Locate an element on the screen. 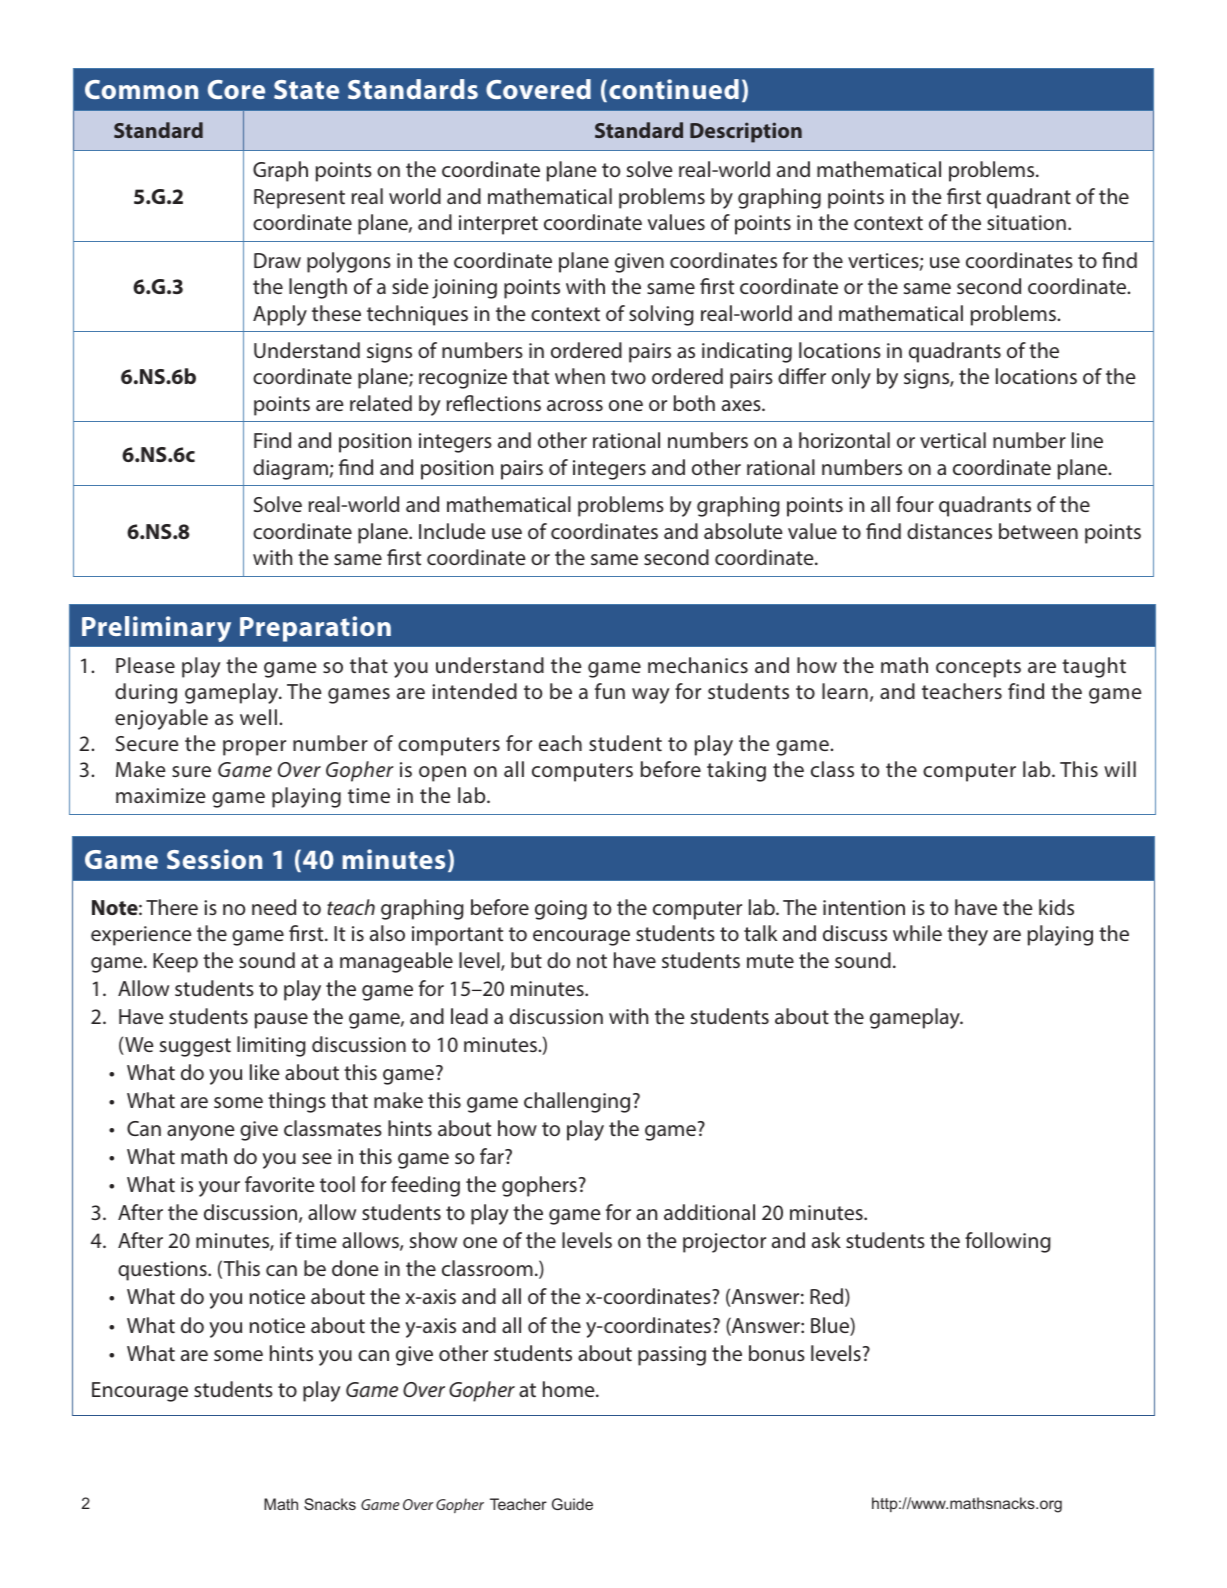 The height and width of the screenshot is (1588, 1227). situation is located at coordinates (1026, 222).
